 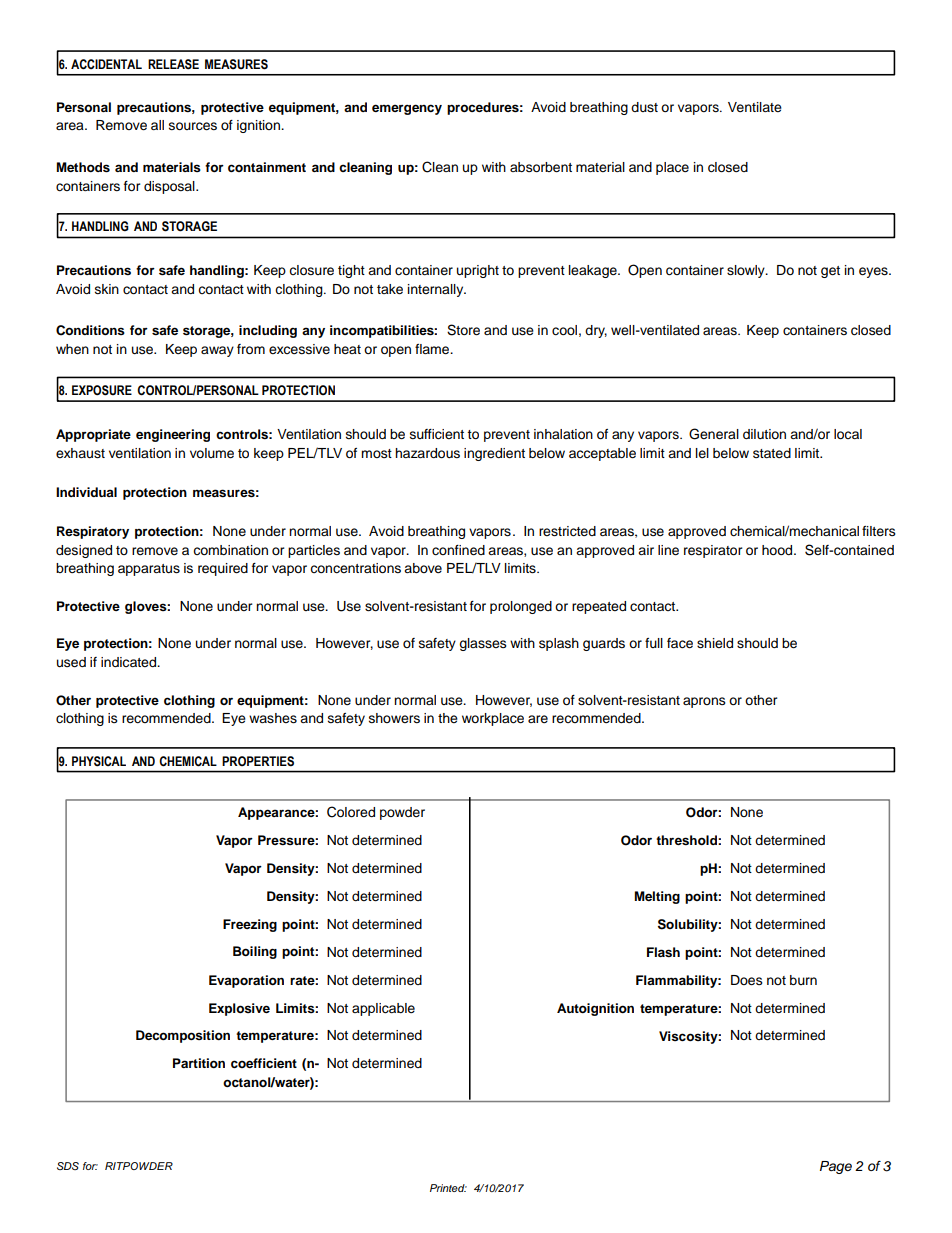 What do you see at coordinates (463, 330) in the image?
I see `Store` at bounding box center [463, 330].
